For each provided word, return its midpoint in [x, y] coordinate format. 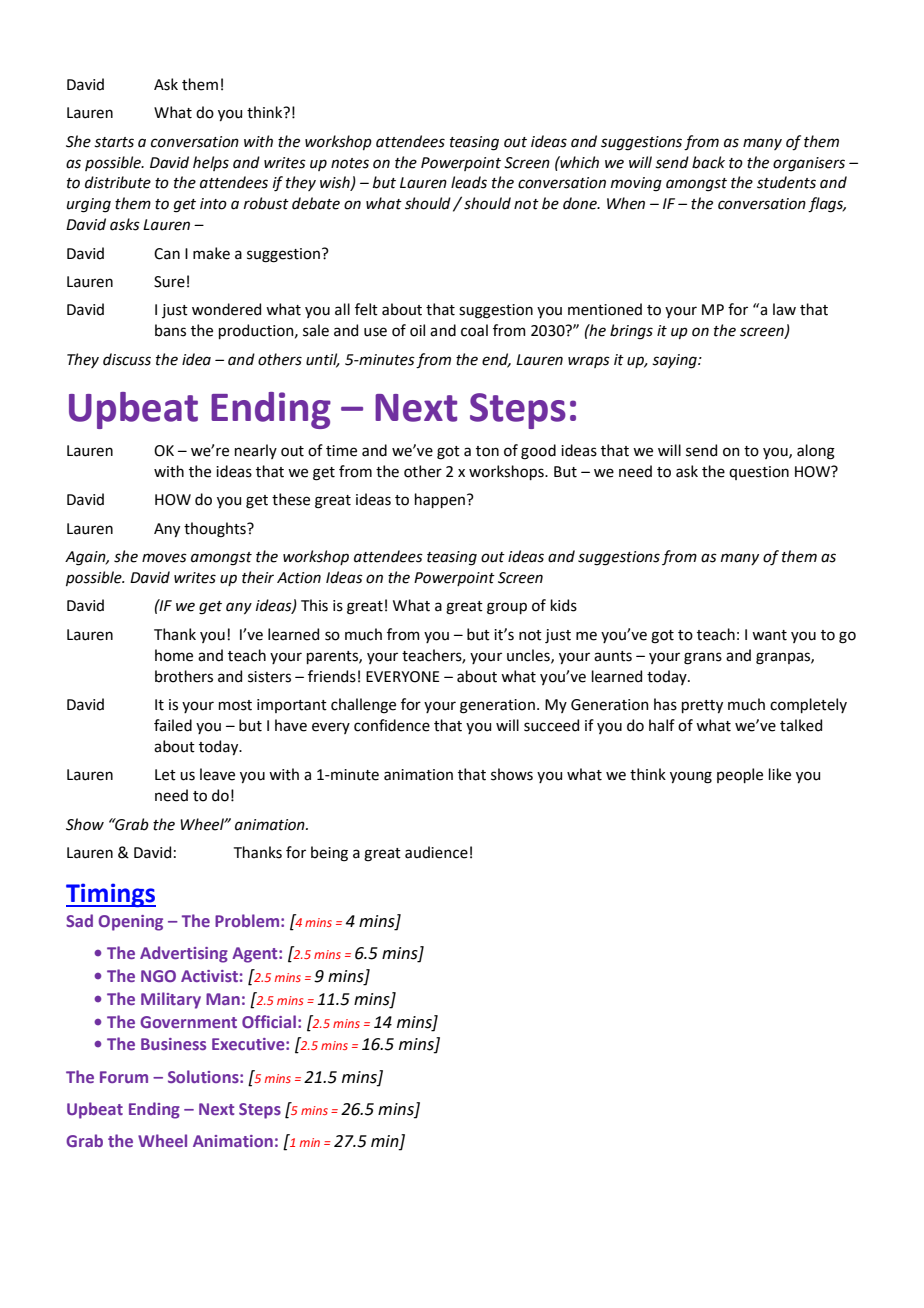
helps [211, 163]
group [507, 608]
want [769, 635]
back [708, 162]
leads [469, 182]
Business [173, 1044]
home [174, 655]
